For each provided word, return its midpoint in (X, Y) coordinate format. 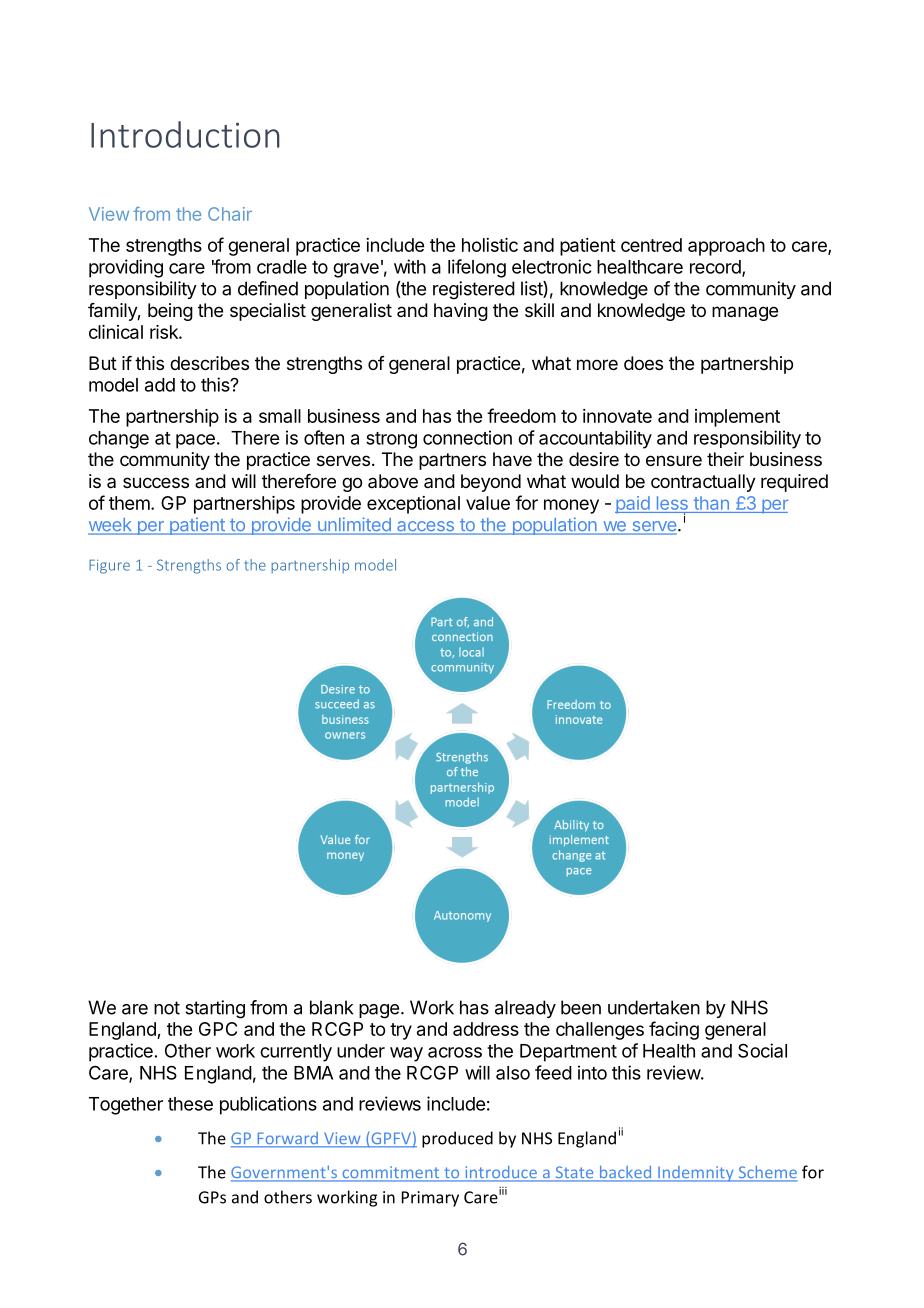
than (711, 503)
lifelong (477, 268)
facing (674, 1030)
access (425, 527)
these (190, 1104)
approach (726, 247)
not (167, 1008)
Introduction (185, 134)
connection (467, 437)
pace (195, 441)
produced (457, 1139)
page (379, 1011)
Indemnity (696, 1174)
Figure (109, 566)
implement (737, 418)
